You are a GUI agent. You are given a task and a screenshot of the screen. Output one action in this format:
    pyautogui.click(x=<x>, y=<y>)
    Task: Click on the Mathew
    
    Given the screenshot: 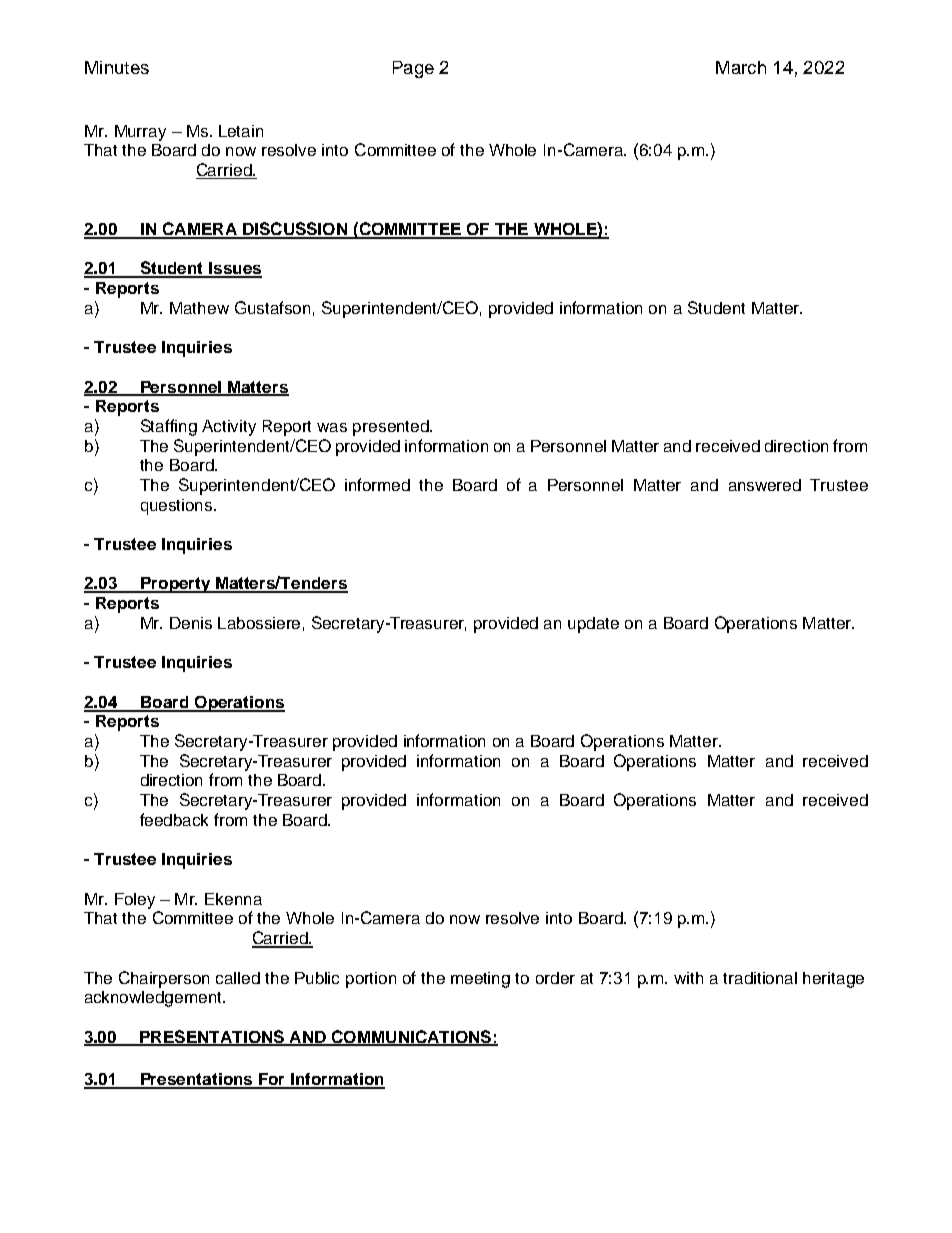 What is the action you would take?
    pyautogui.click(x=199, y=308)
